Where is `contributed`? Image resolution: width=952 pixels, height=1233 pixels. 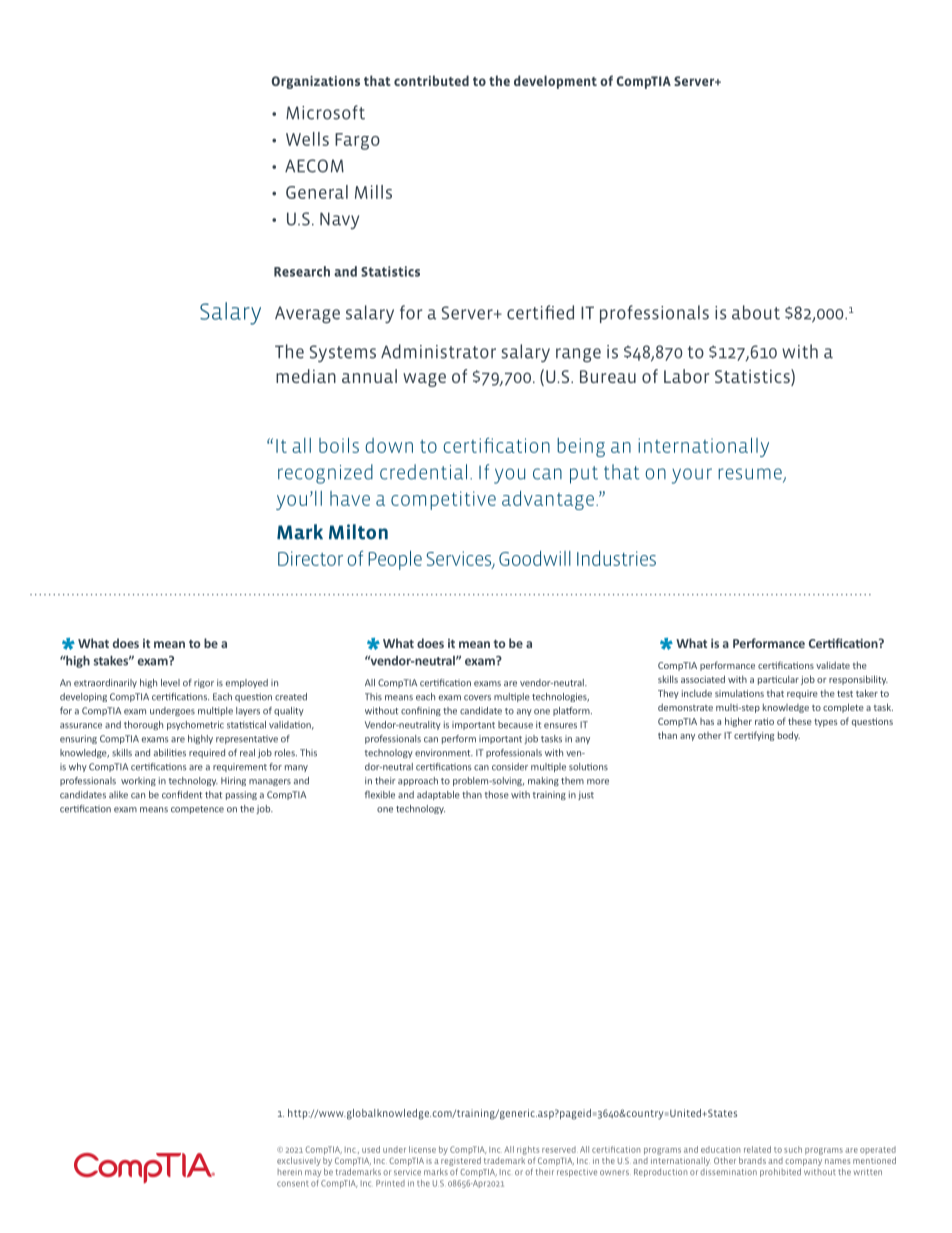 contributed is located at coordinates (431, 80).
